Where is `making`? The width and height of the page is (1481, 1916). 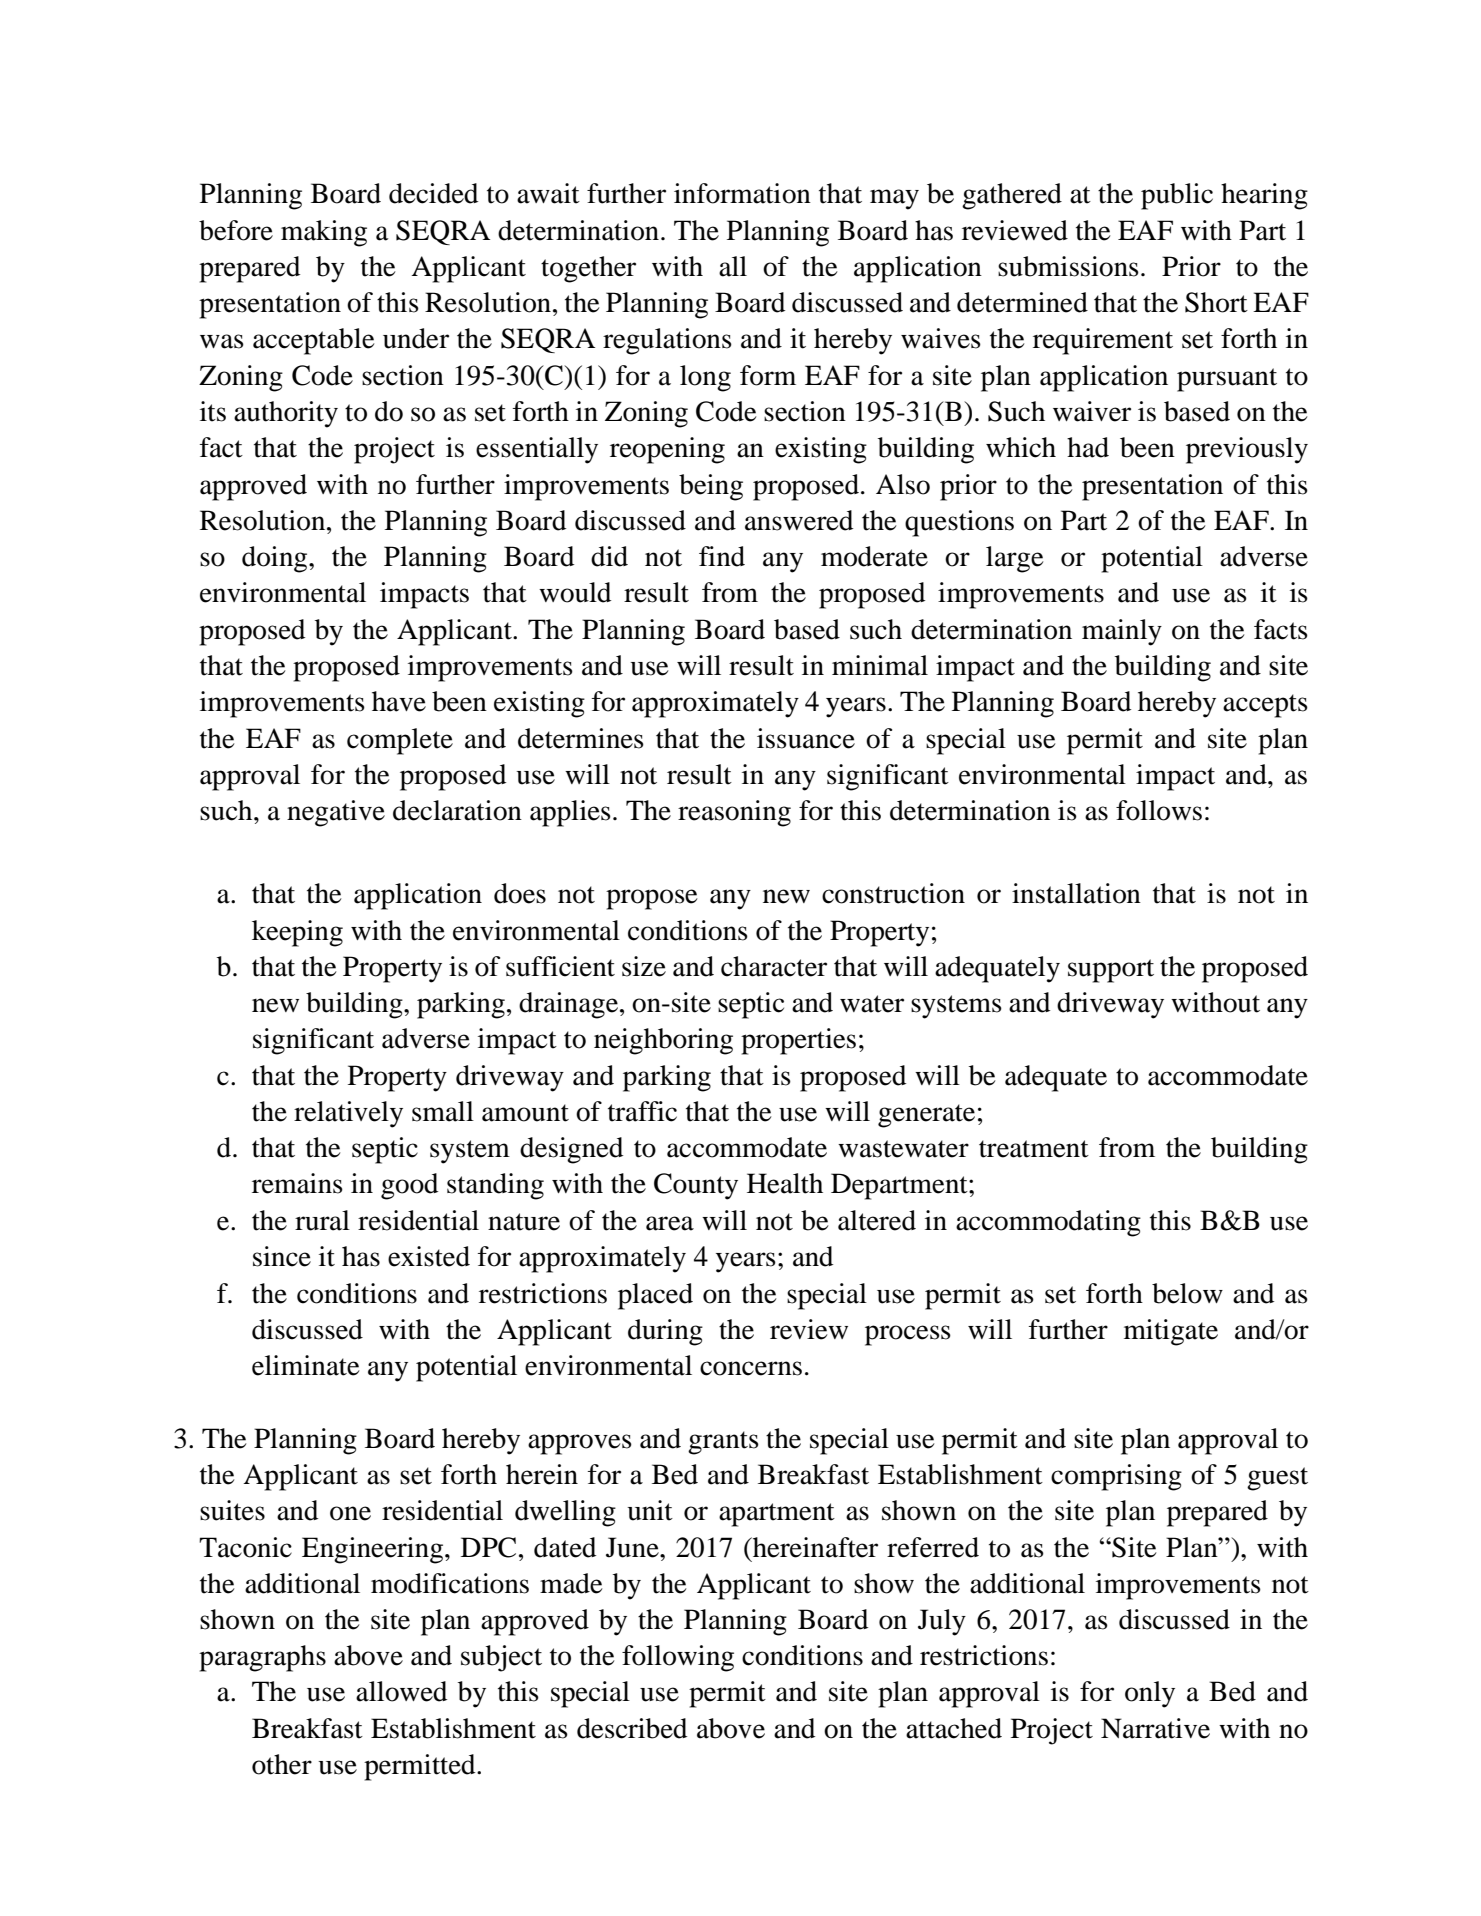 making is located at coordinates (324, 233).
